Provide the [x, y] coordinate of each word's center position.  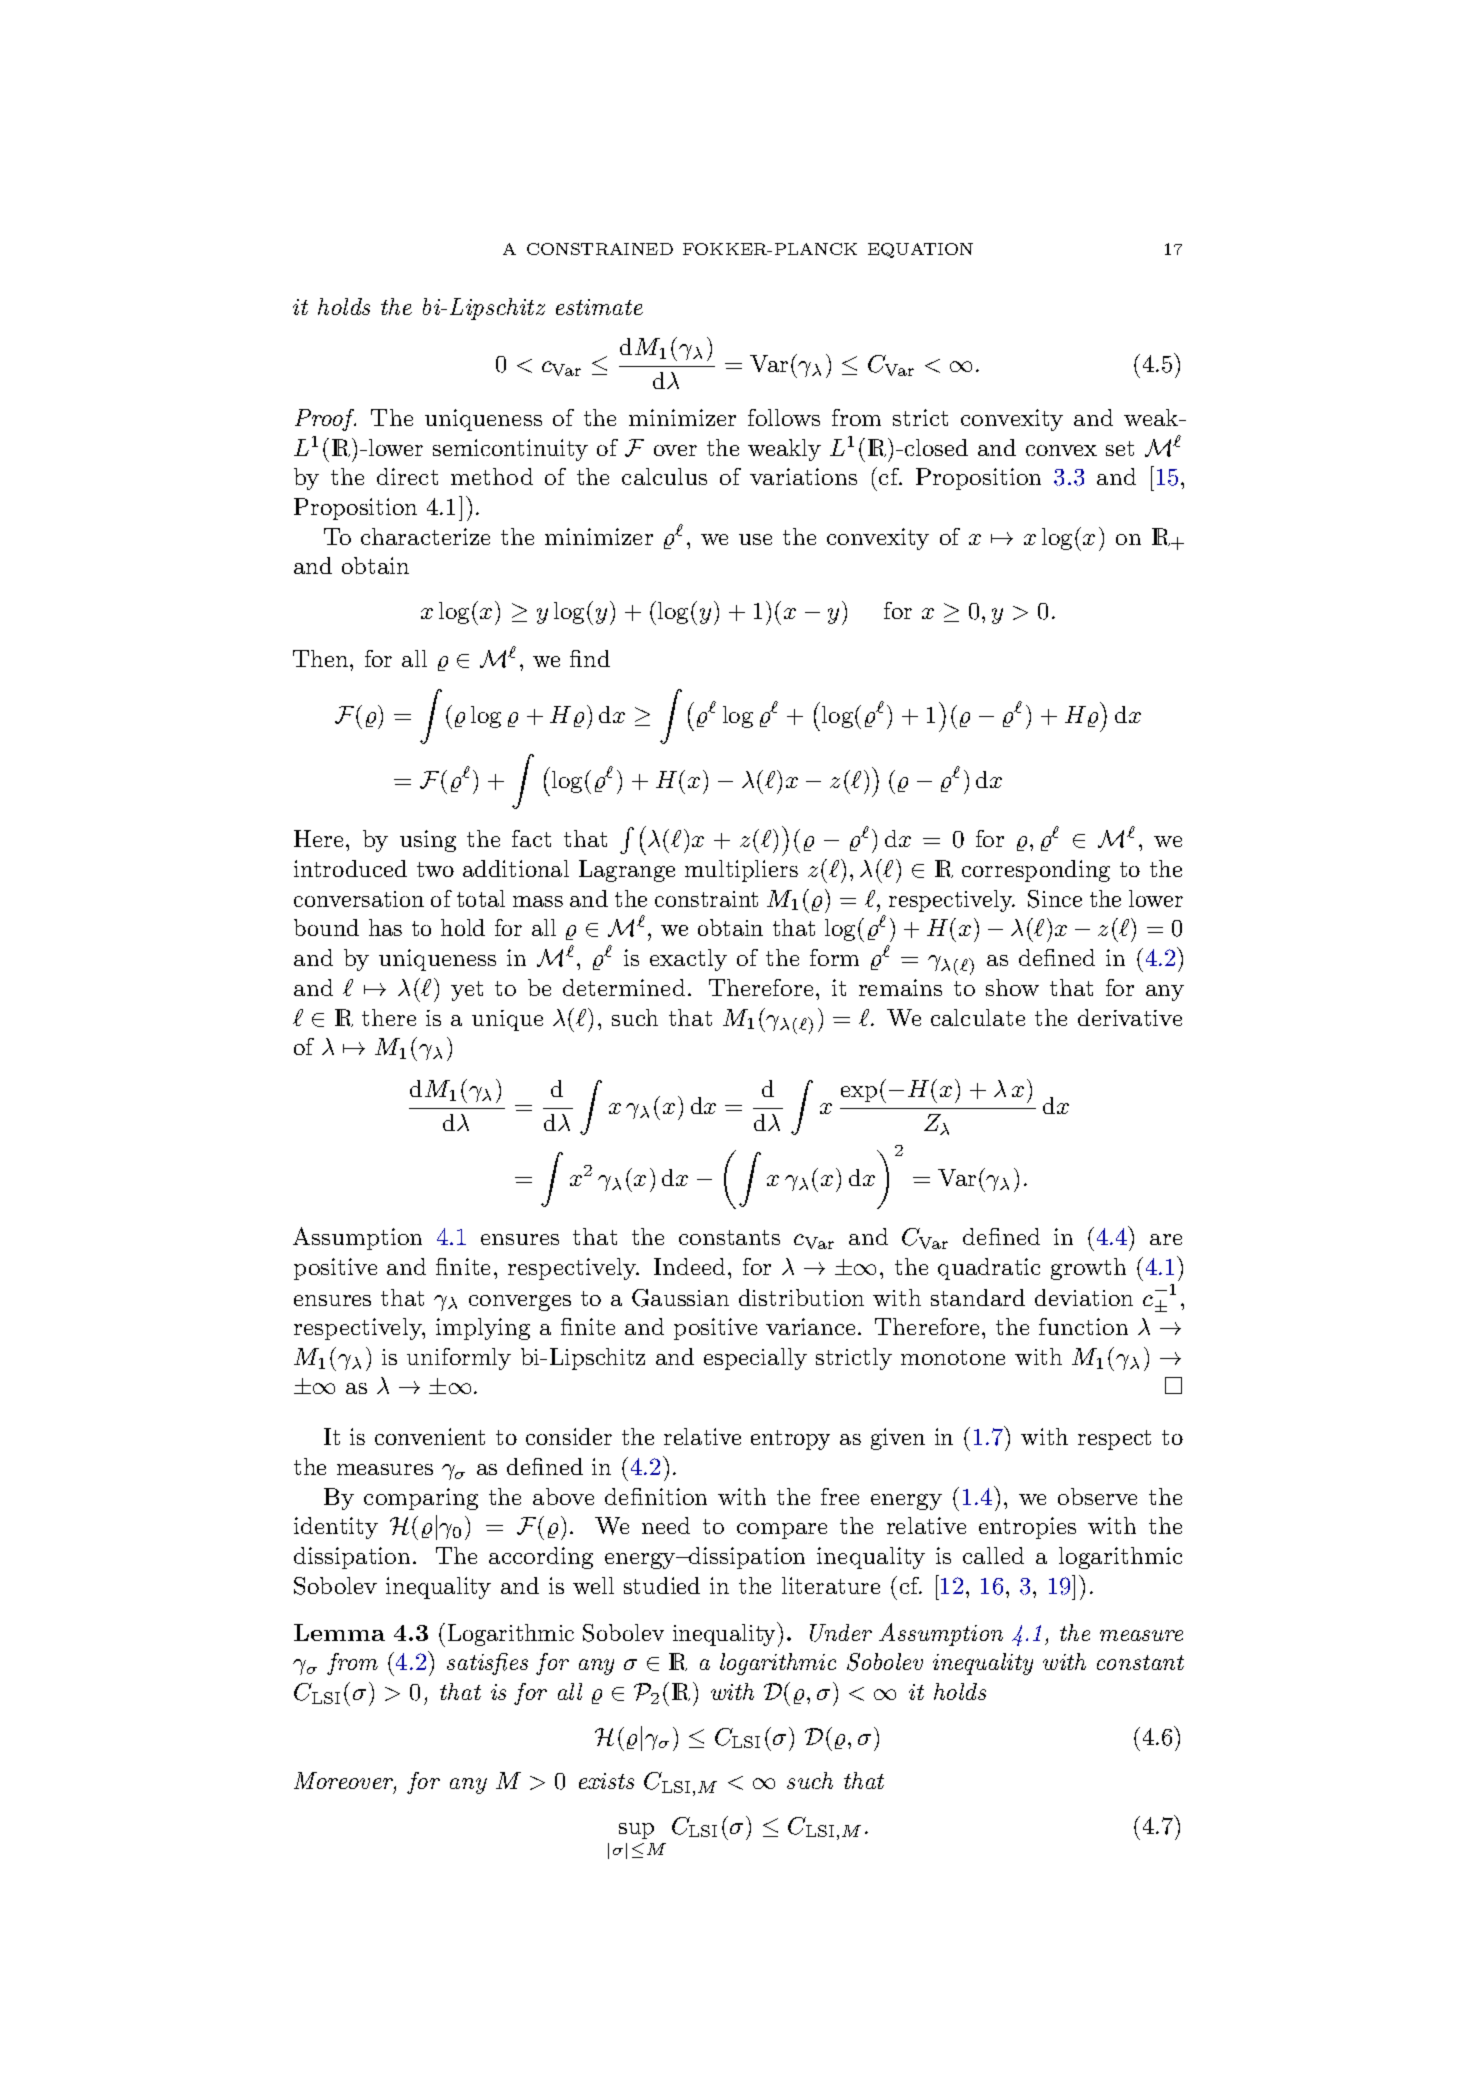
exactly [688, 960]
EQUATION [920, 250]
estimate [599, 307]
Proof [325, 420]
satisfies [487, 1664]
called [993, 1555]
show [1012, 987]
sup [636, 1831]
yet [467, 991]
